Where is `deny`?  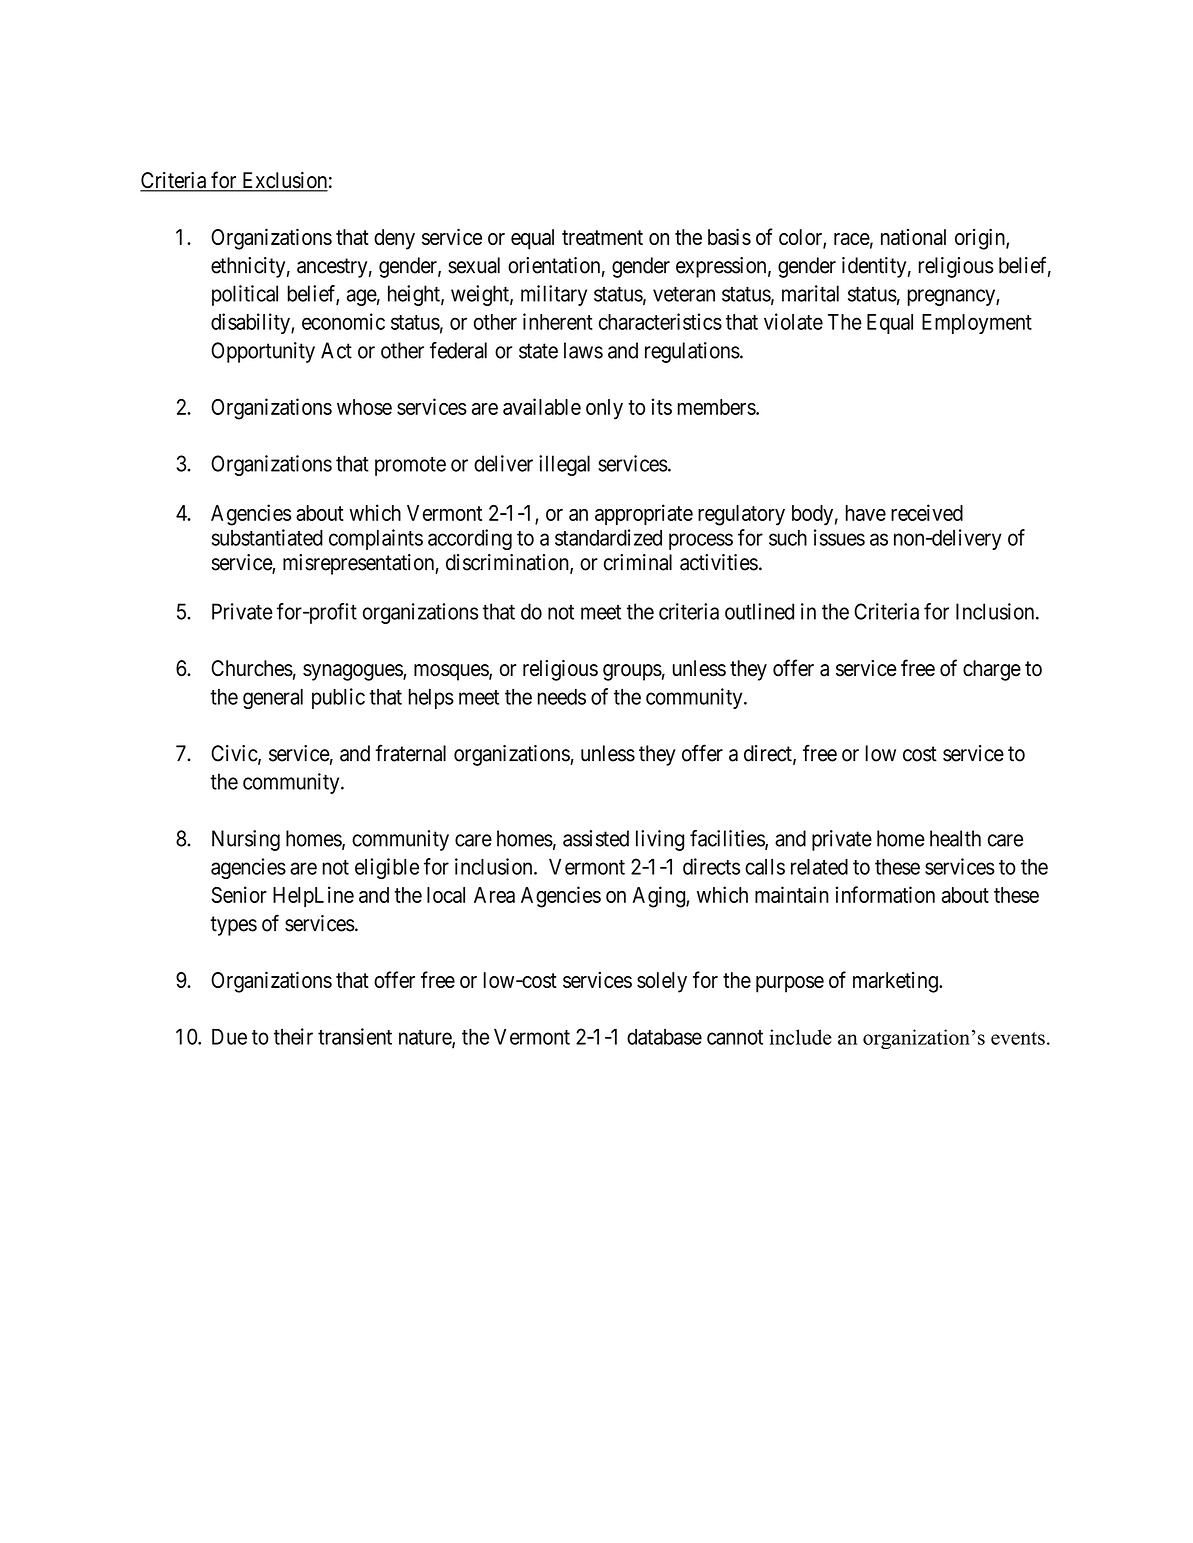
deny is located at coordinates (394, 239).
